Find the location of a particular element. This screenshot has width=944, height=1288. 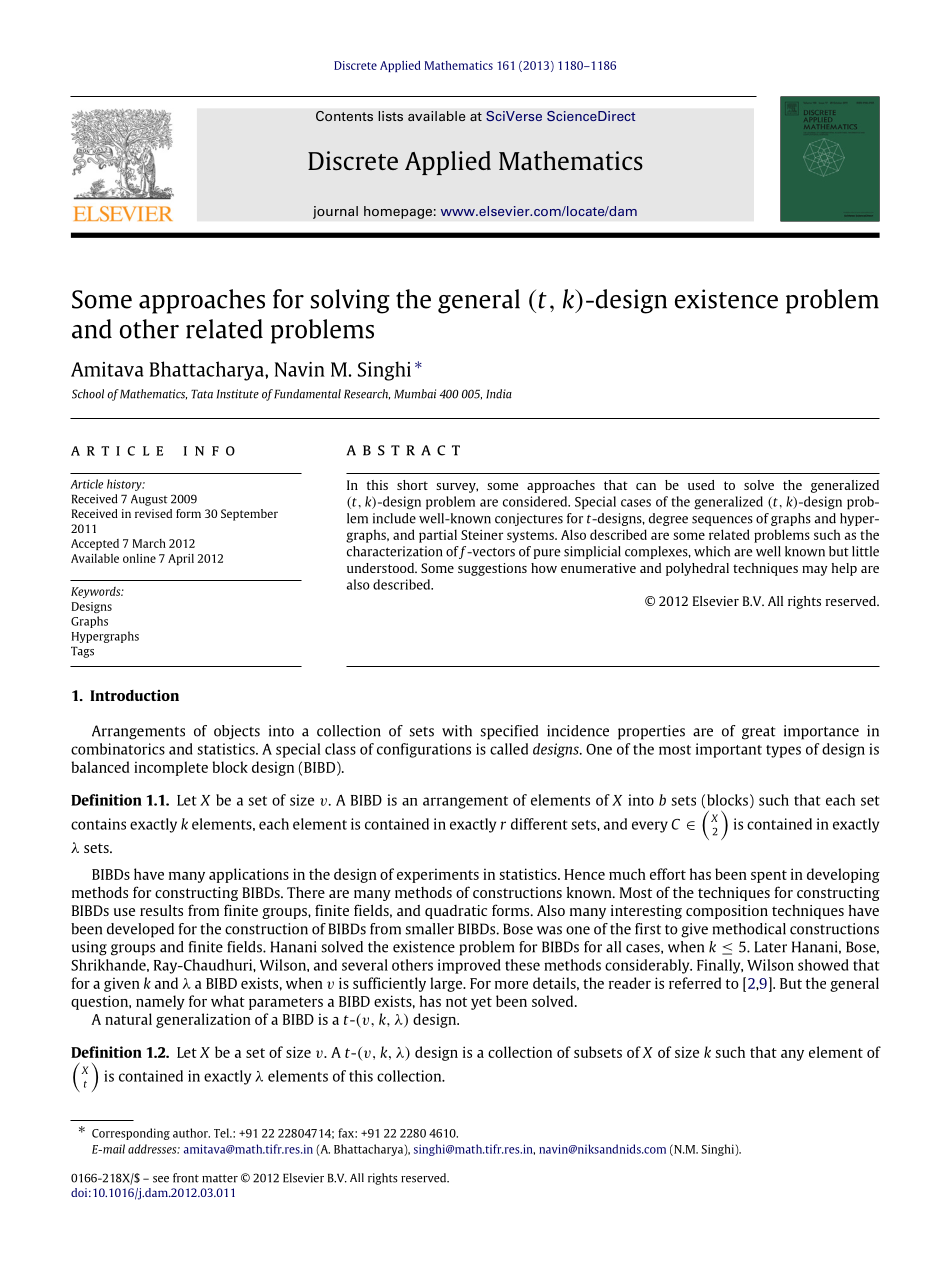

author is located at coordinates (191, 1133).
